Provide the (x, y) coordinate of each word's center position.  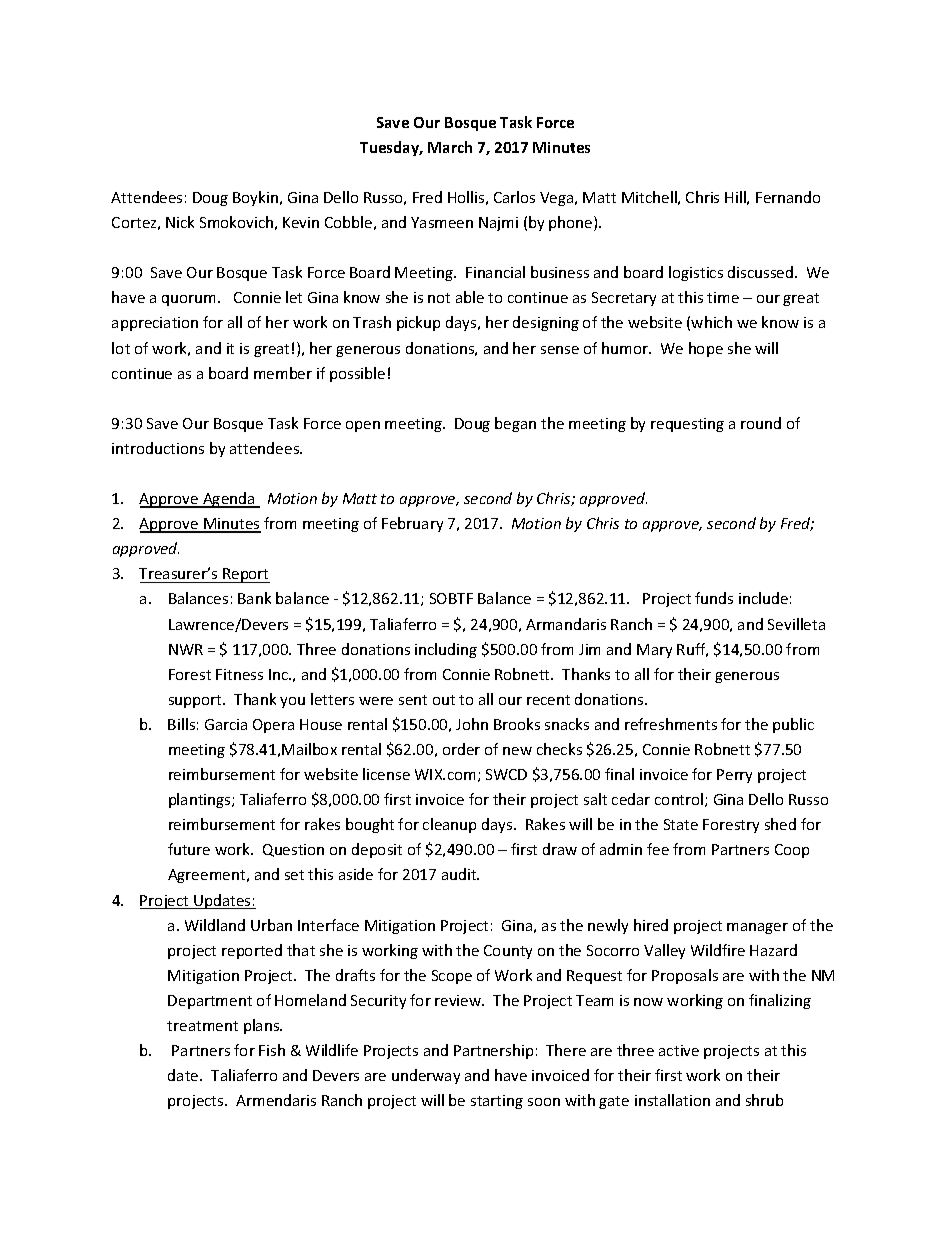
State (681, 824)
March (450, 147)
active (679, 1050)
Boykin (257, 198)
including (446, 650)
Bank (254, 598)
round (761, 423)
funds (714, 598)
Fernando (788, 197)
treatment (202, 1026)
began (515, 424)
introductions (158, 448)
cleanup (449, 825)
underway (426, 1076)
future (189, 849)
